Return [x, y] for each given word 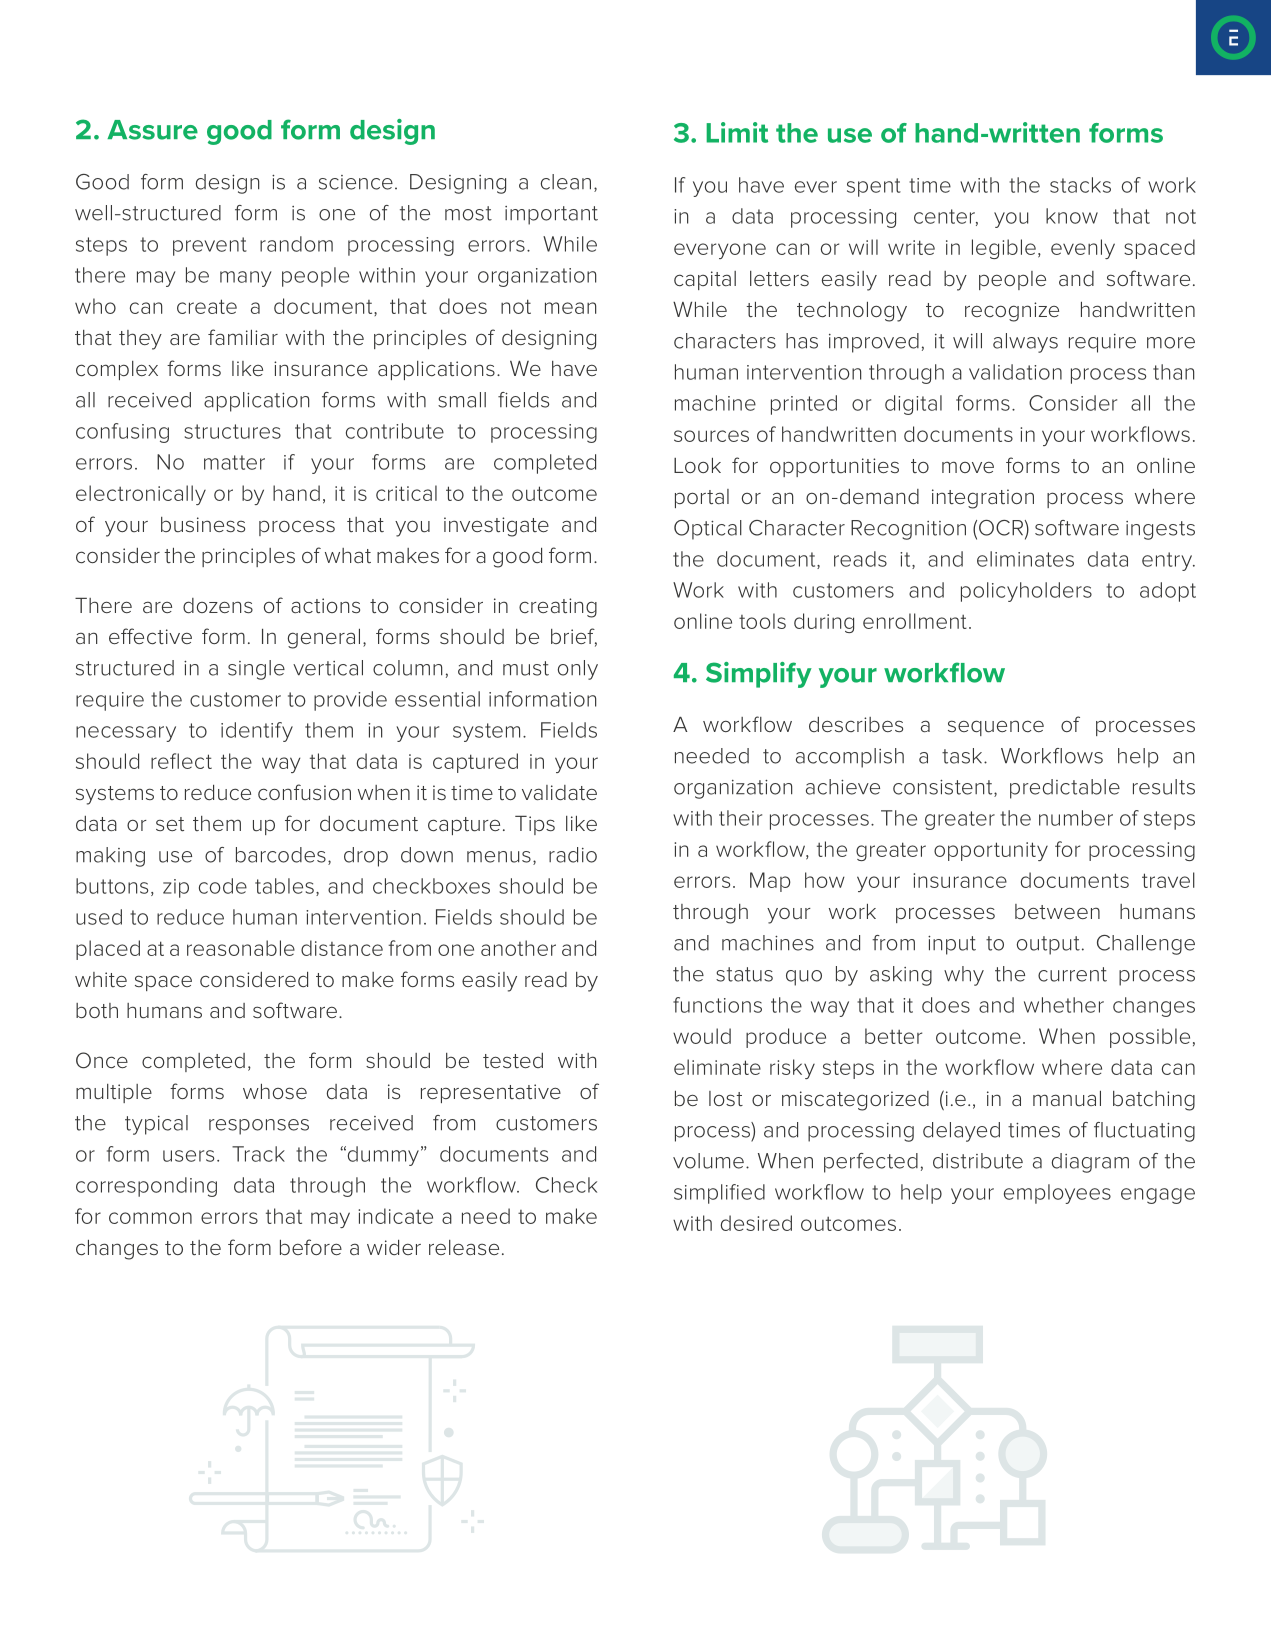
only [578, 670]
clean [566, 182]
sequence [996, 728]
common [150, 1218]
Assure [152, 130]
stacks [1080, 185]
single [256, 670]
